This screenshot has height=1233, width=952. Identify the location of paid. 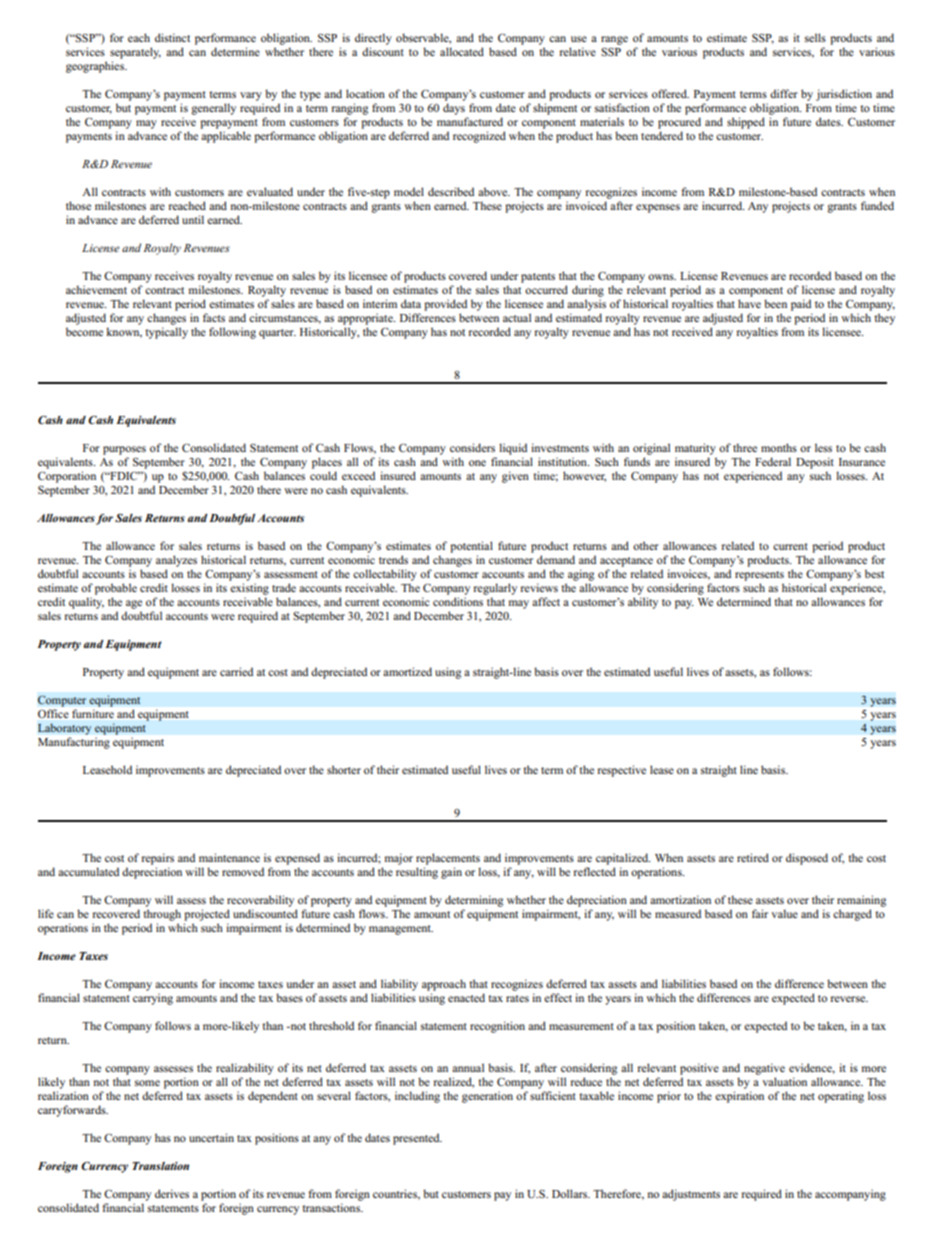
(801, 305).
